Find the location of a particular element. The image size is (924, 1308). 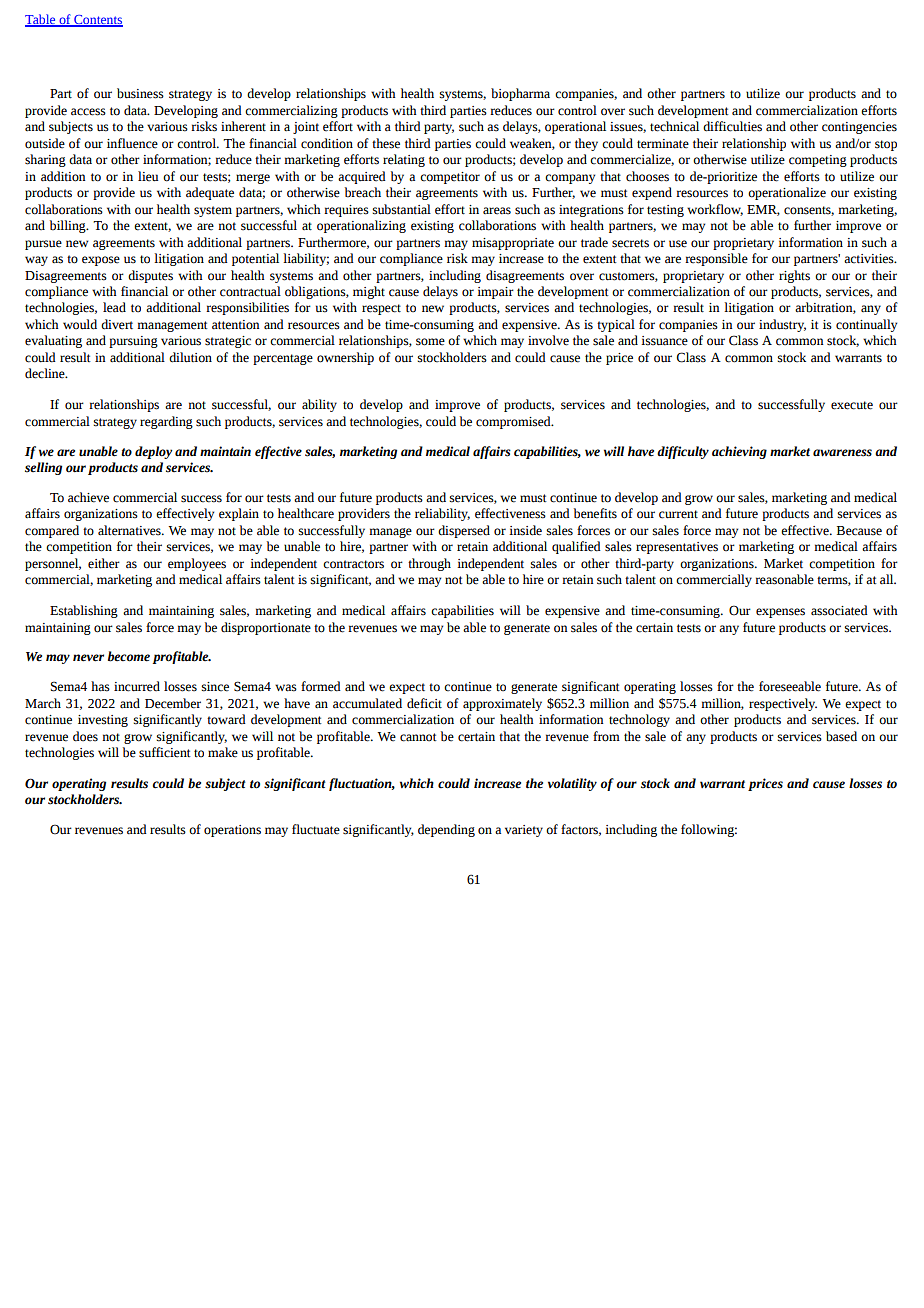

through is located at coordinates (429, 564).
